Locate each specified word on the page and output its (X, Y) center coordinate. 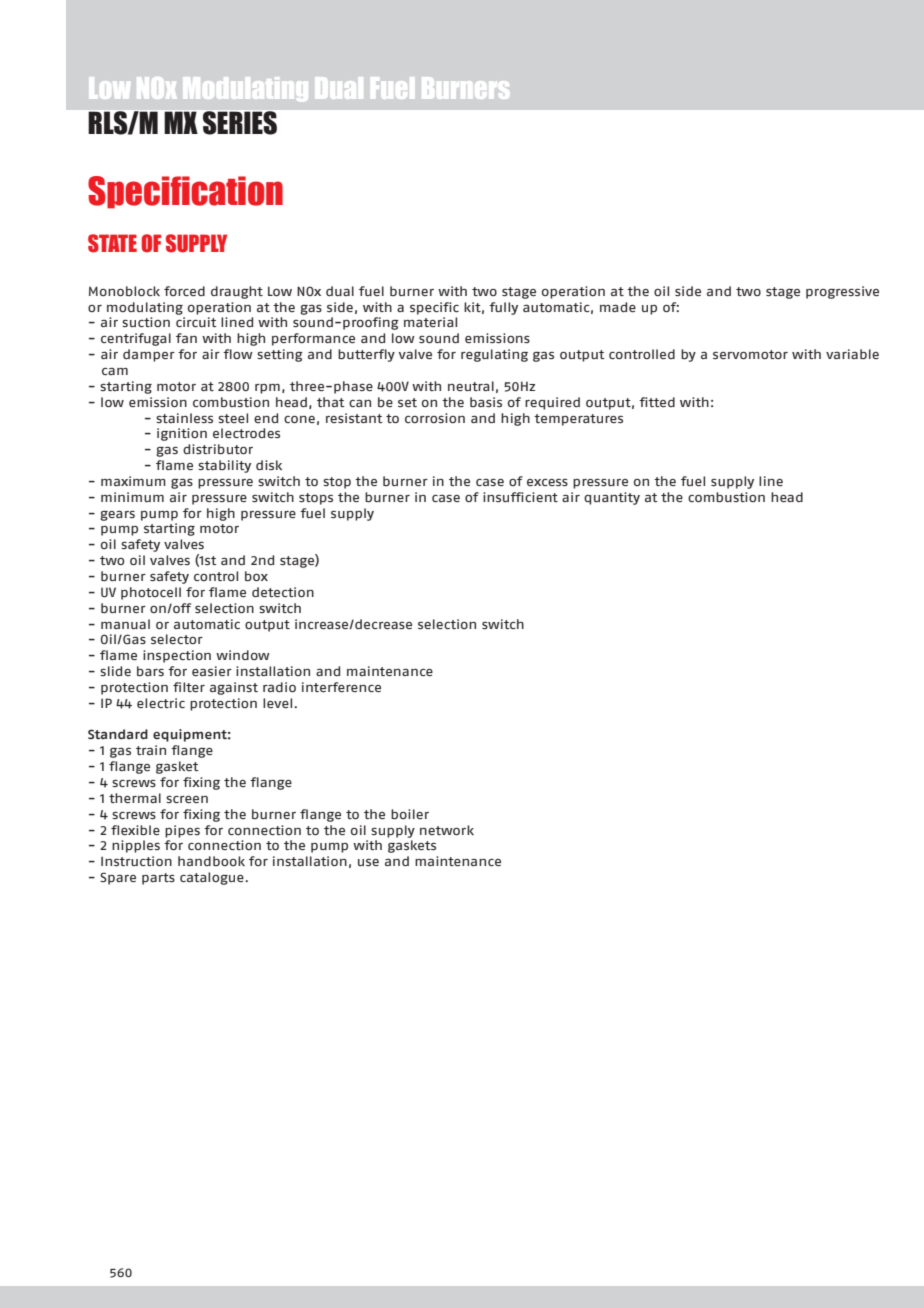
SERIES (240, 123)
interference (341, 687)
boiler (410, 814)
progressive (842, 292)
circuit (196, 322)
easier (212, 671)
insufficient (520, 497)
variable (852, 354)
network (447, 830)
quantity (612, 498)
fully (503, 308)
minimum (132, 497)
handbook (211, 861)
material (430, 322)
